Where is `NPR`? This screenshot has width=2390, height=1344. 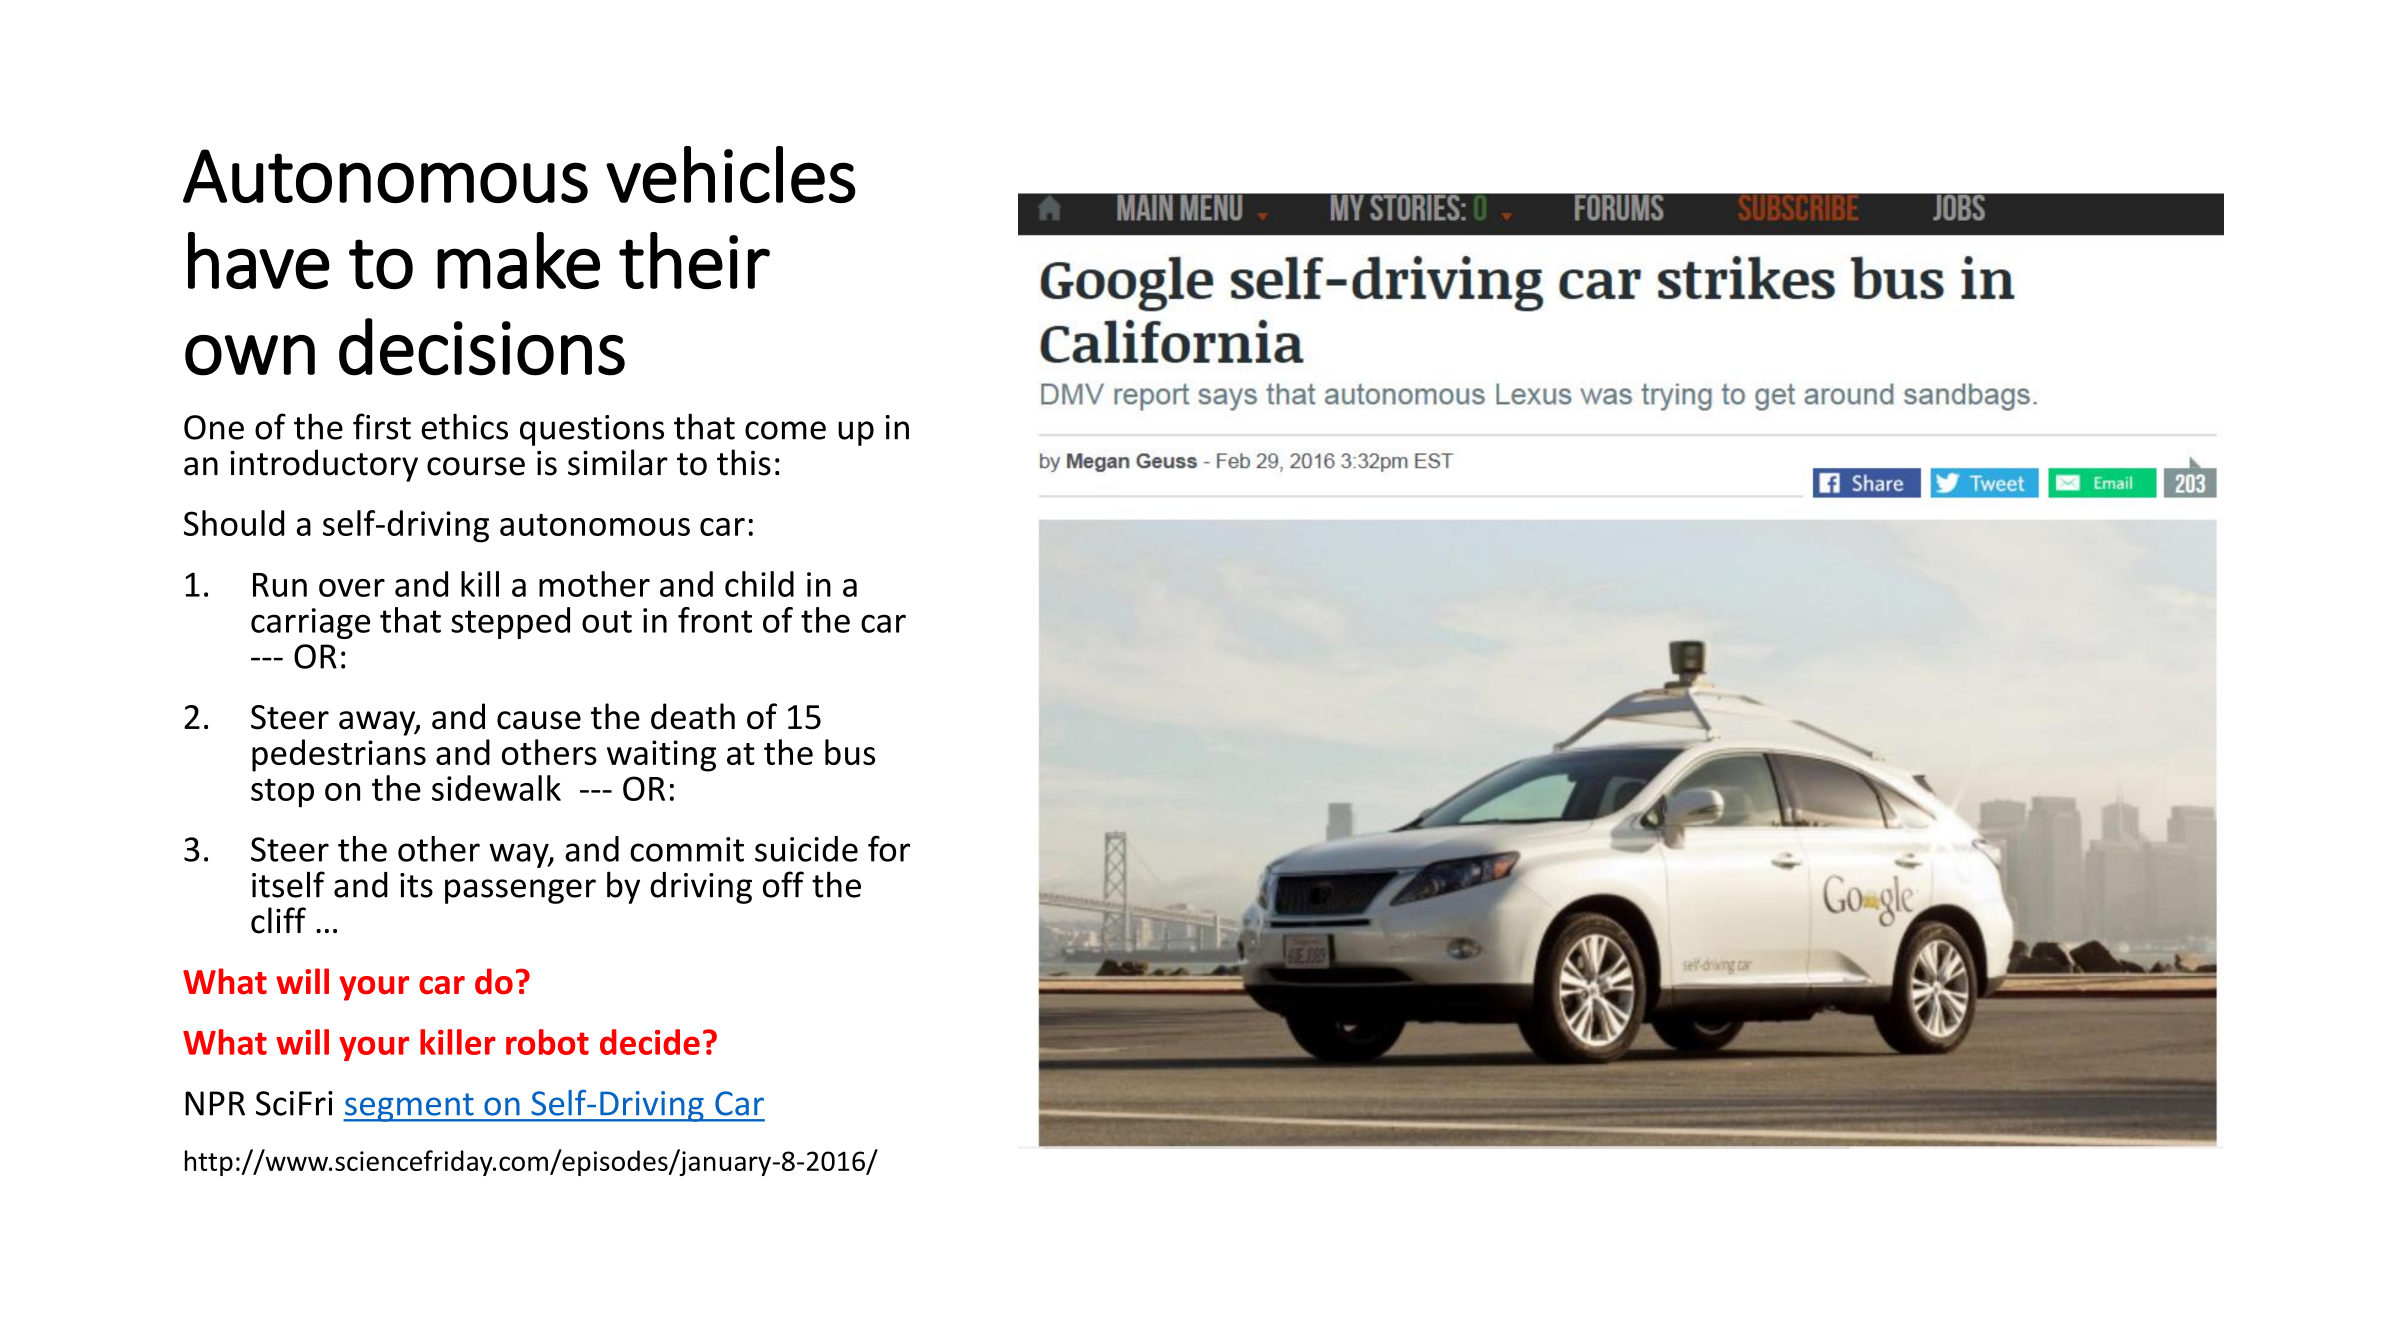 NPR is located at coordinates (215, 1103).
